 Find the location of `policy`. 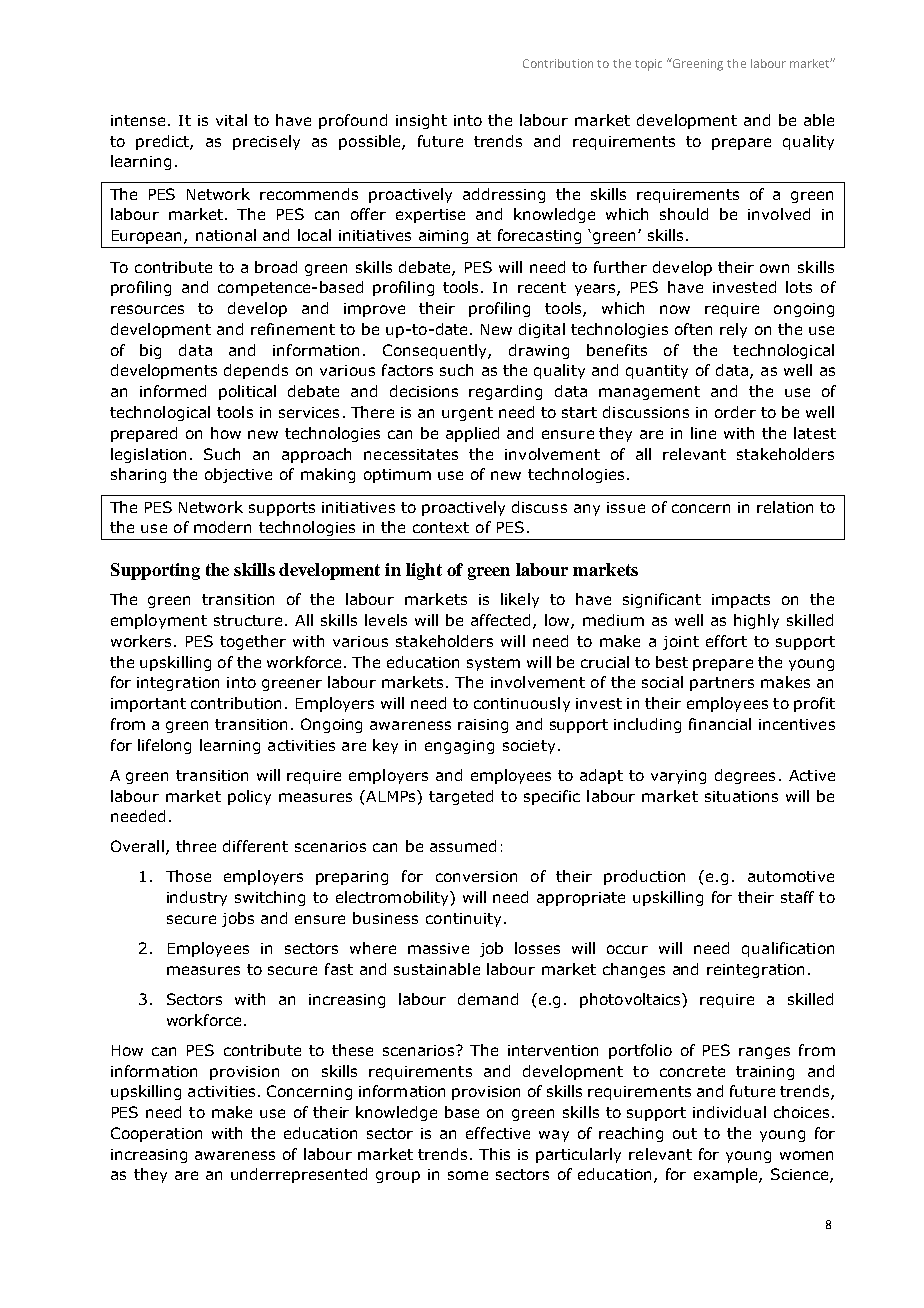

policy is located at coordinates (249, 797).
